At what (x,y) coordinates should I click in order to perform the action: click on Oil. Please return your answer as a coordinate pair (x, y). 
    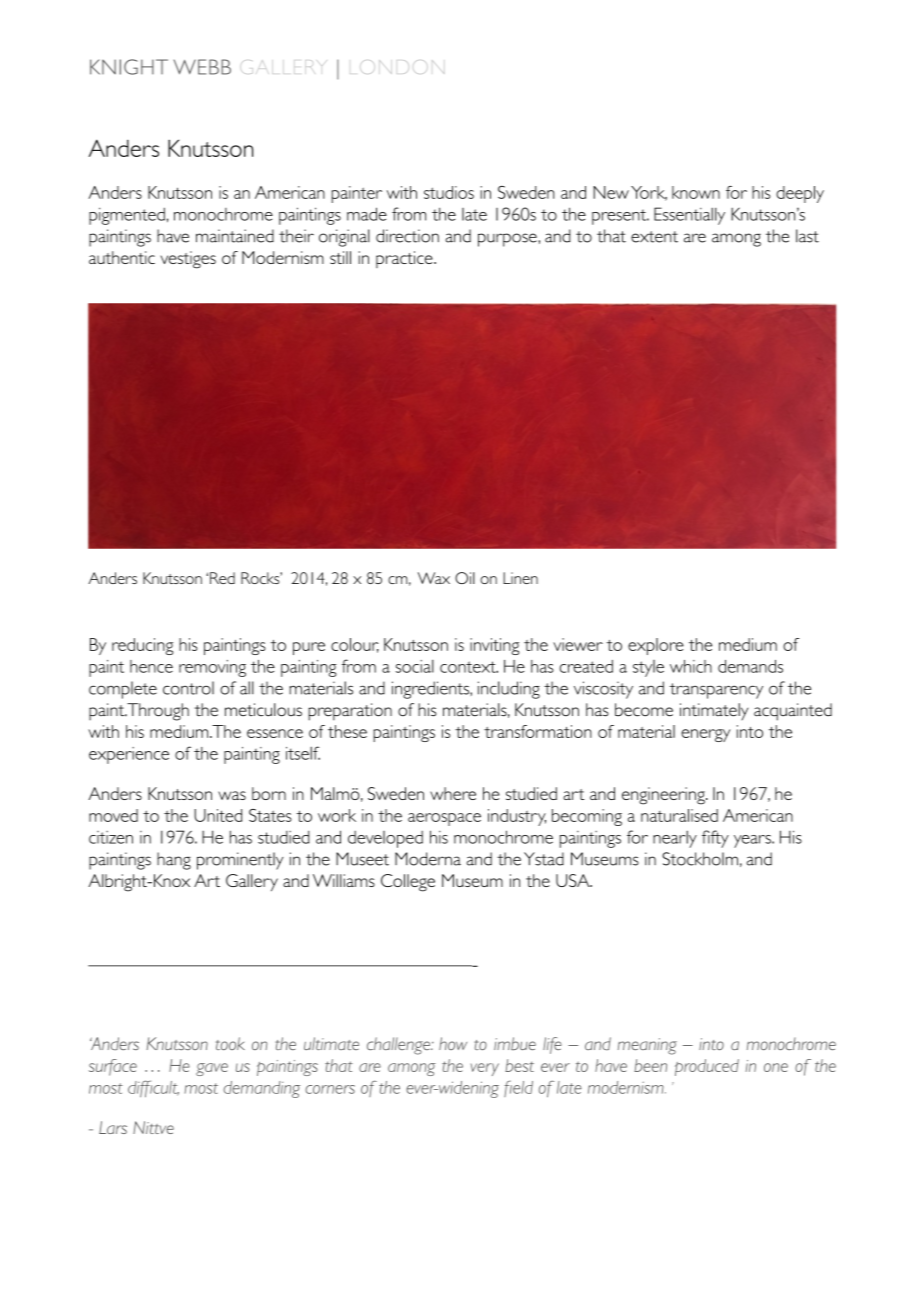
    Looking at the image, I should click on (465, 578).
